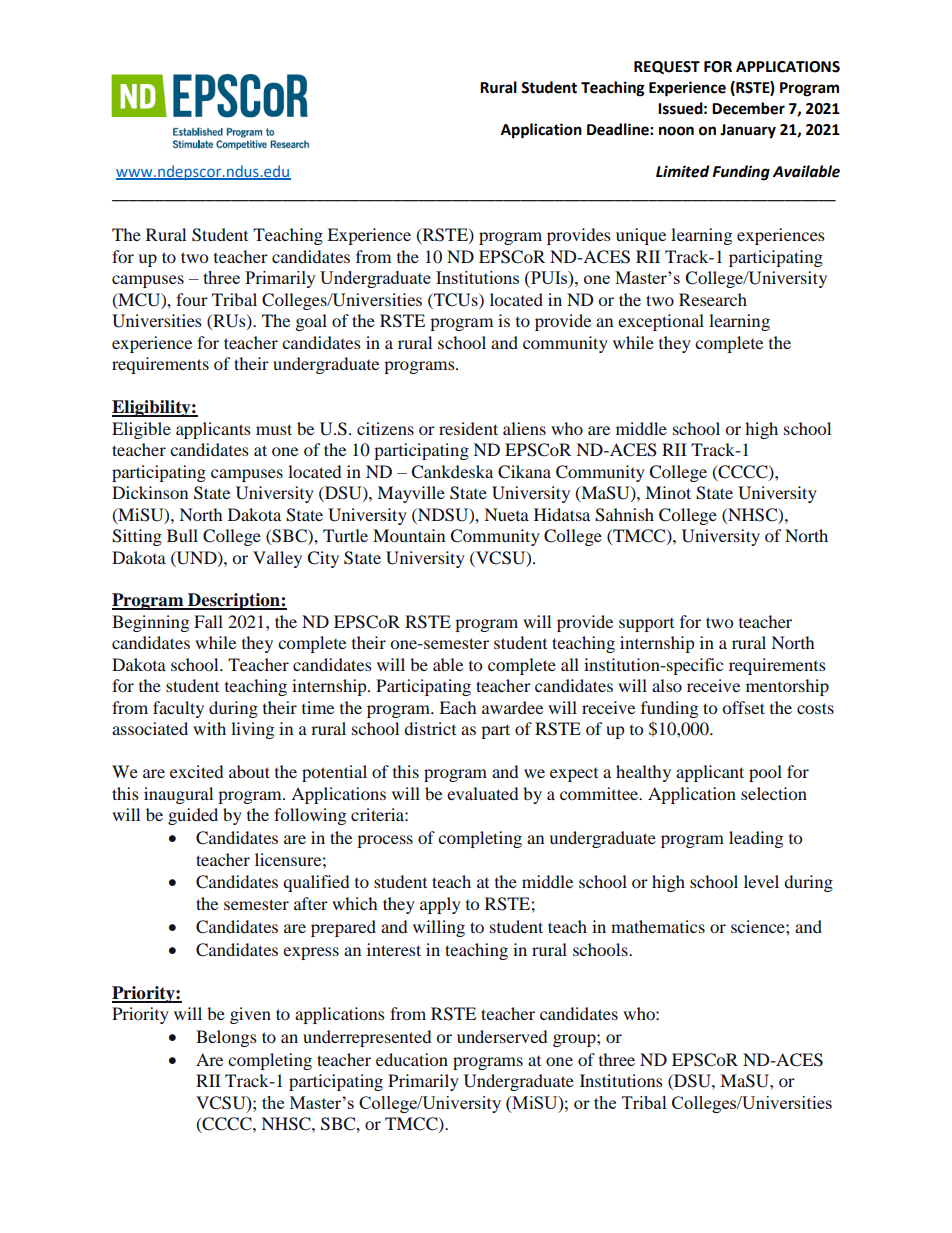 The image size is (952, 1233). Describe the element at coordinates (209, 728) in the screenshot. I see `with` at that location.
